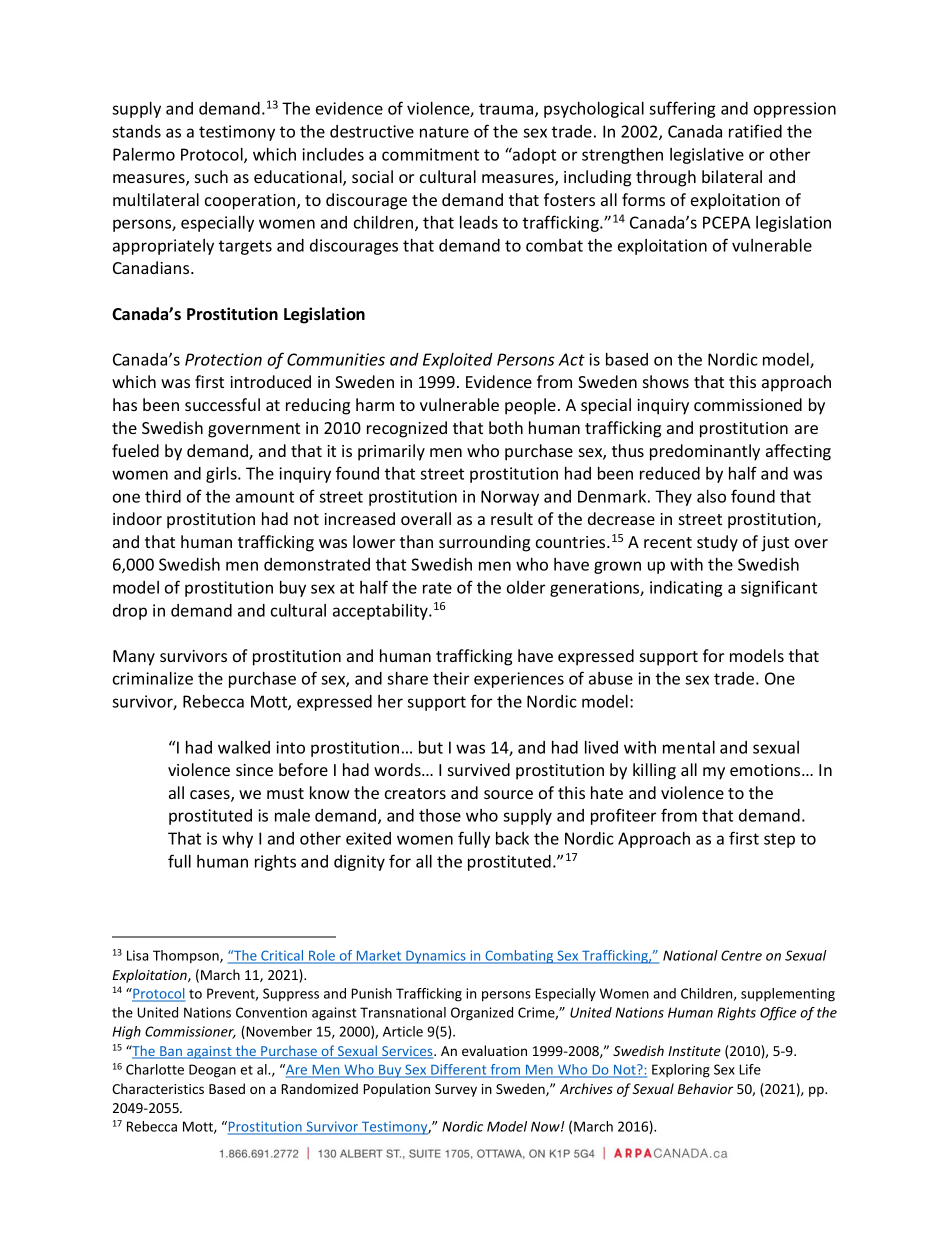 Image resolution: width=952 pixels, height=1233 pixels. I want to click on walked, so click(244, 747).
